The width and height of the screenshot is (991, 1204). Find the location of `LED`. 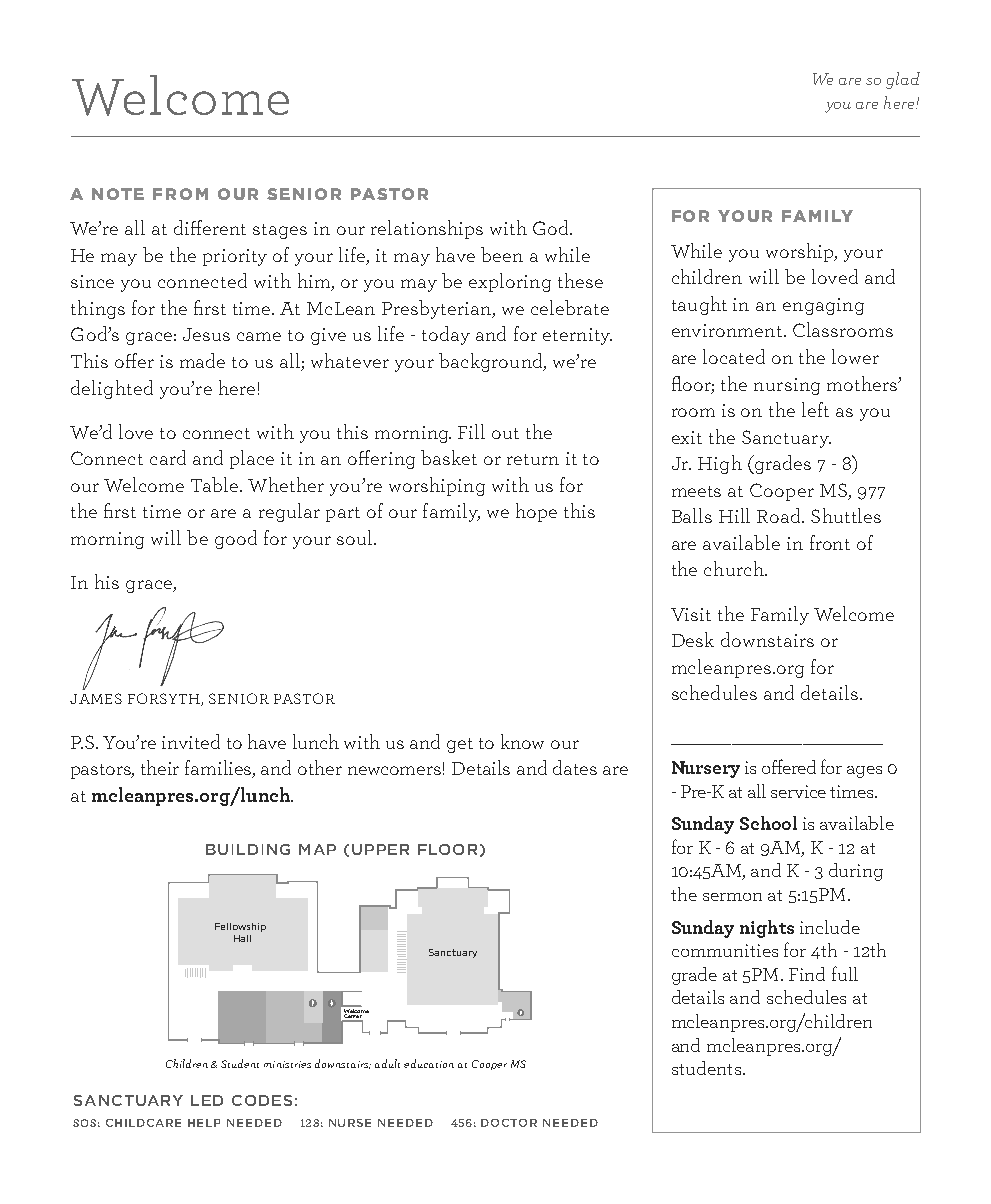

LED is located at coordinates (207, 1100).
